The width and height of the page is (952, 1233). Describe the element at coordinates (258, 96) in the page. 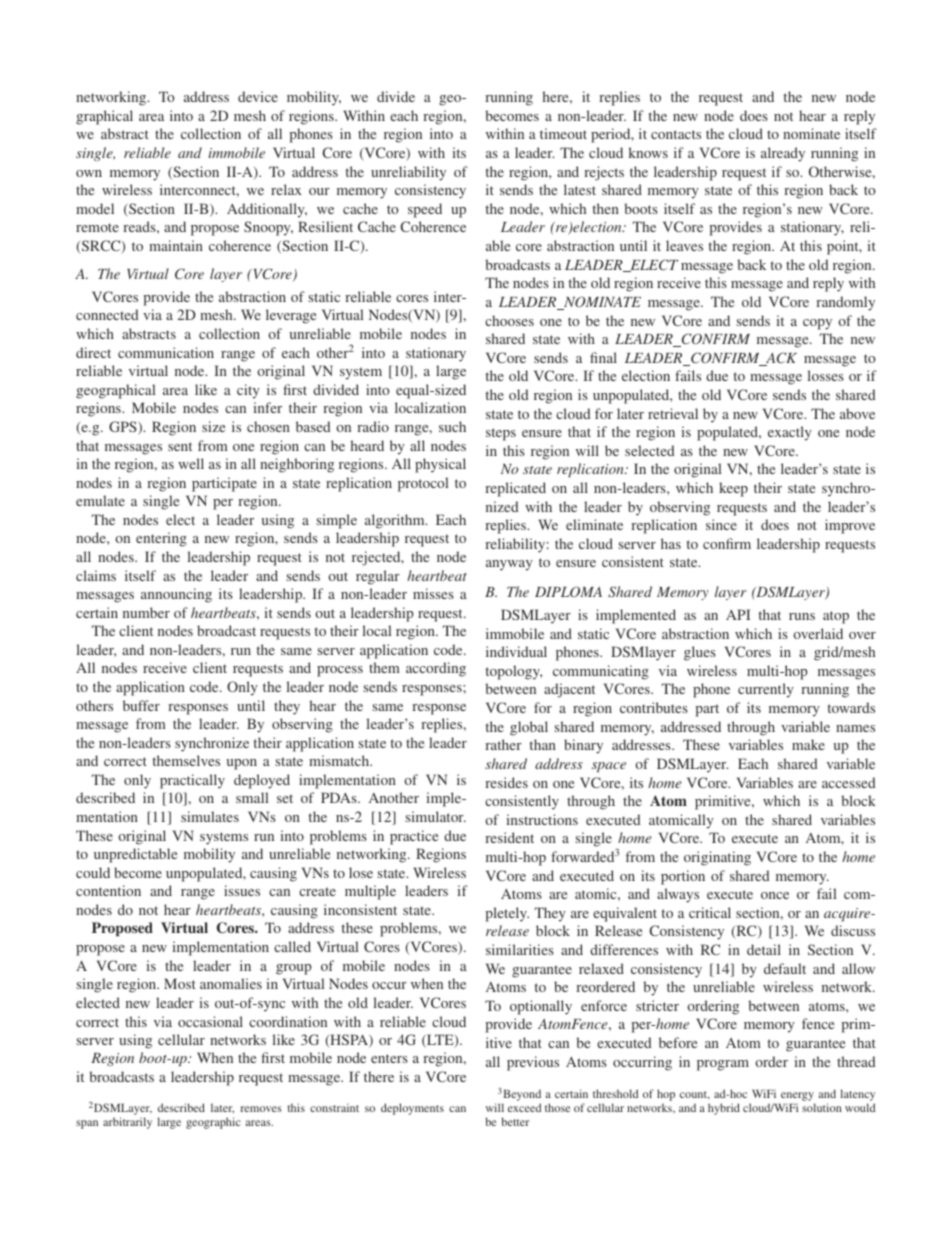

I see `device` at that location.
